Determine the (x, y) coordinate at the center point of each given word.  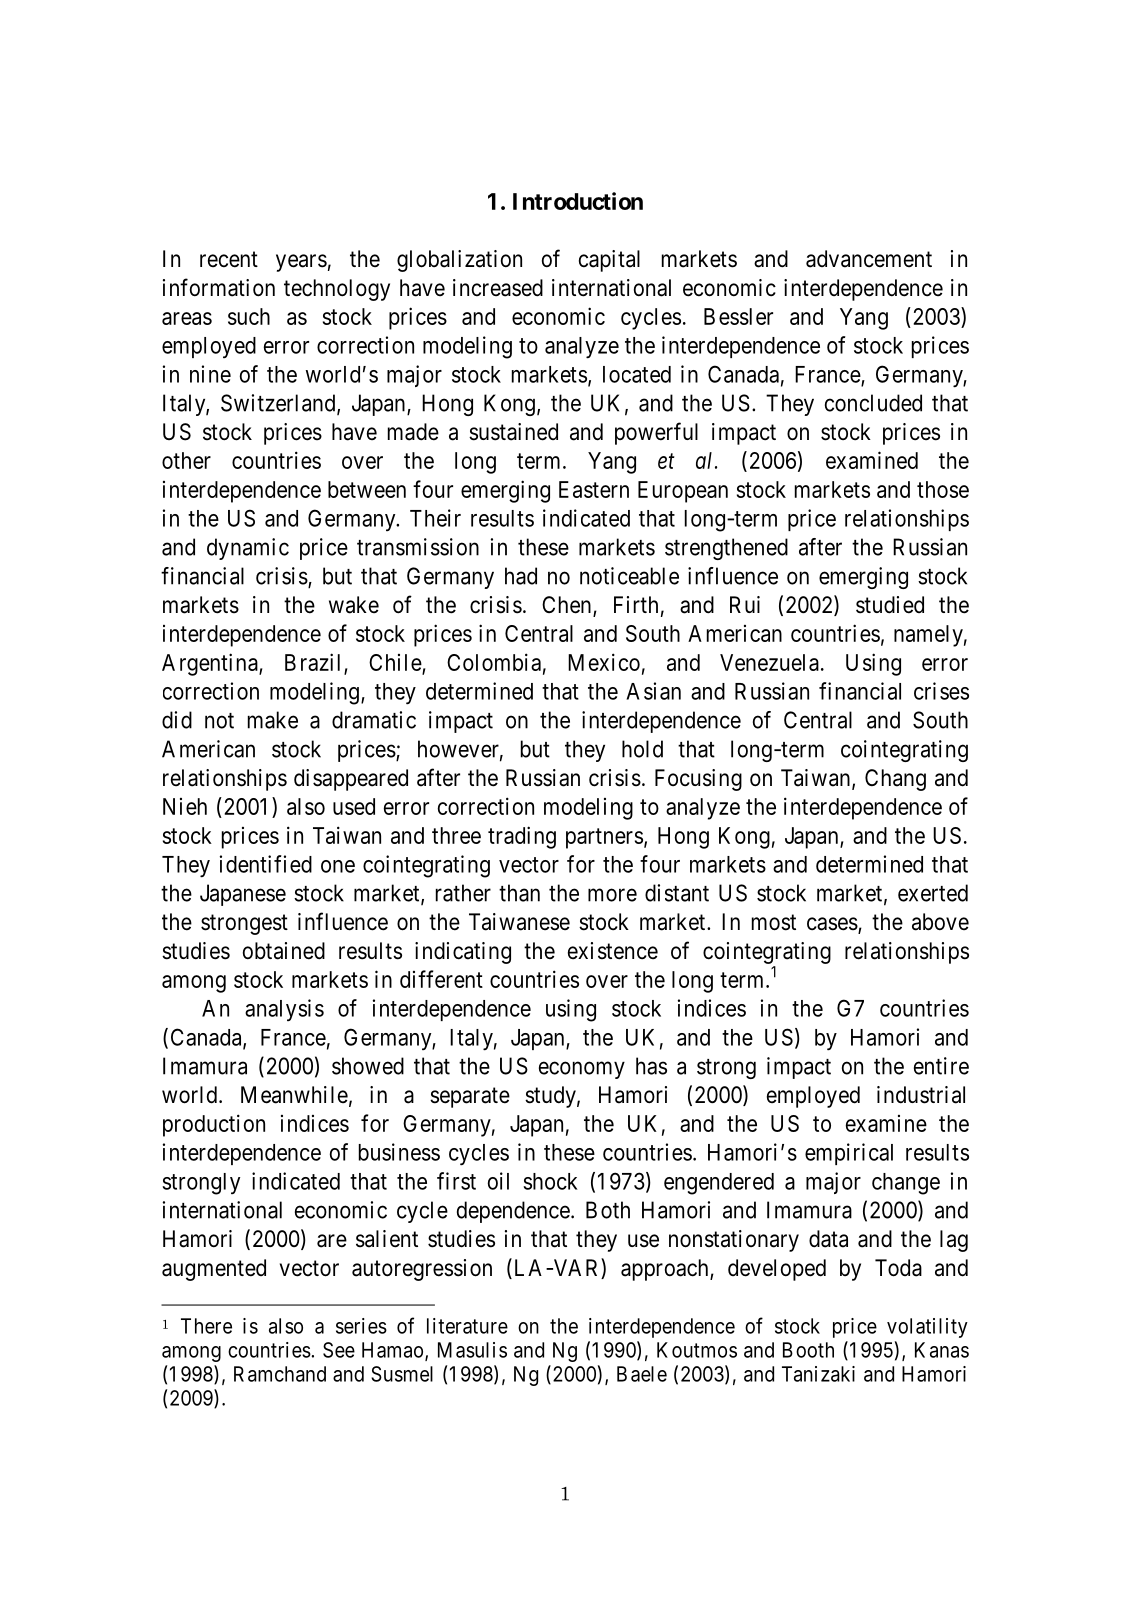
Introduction (578, 201)
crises (941, 691)
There (206, 1326)
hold (642, 749)
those (943, 489)
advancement (869, 259)
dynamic (248, 549)
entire (941, 1066)
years (301, 263)
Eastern (594, 489)
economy (582, 1070)
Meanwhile (294, 1095)
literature (467, 1326)
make (273, 720)
